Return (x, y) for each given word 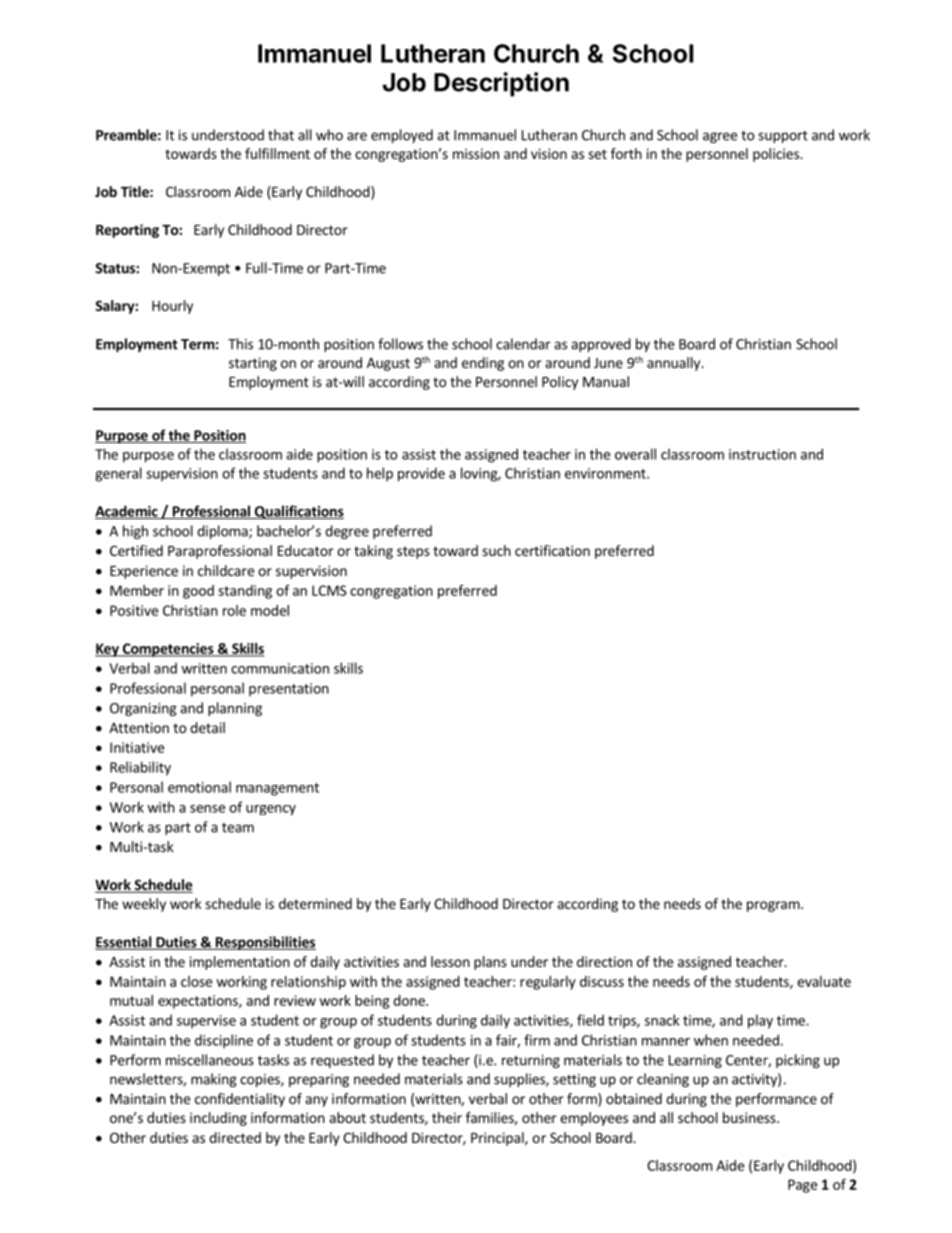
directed (235, 1137)
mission (476, 153)
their (447, 1117)
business (750, 1117)
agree (720, 137)
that (281, 135)
